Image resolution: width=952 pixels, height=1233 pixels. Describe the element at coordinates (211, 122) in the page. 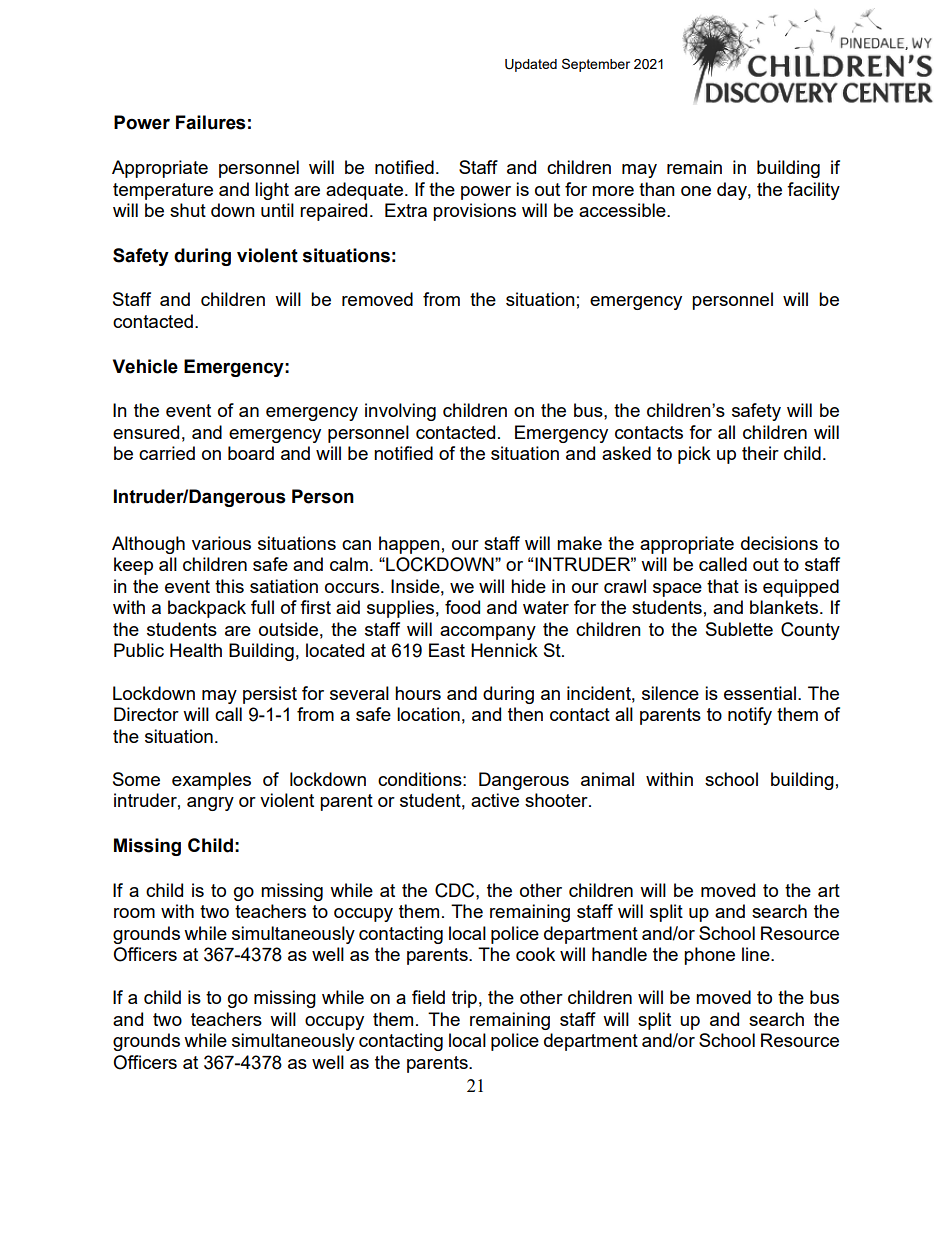

I see `Failures` at that location.
